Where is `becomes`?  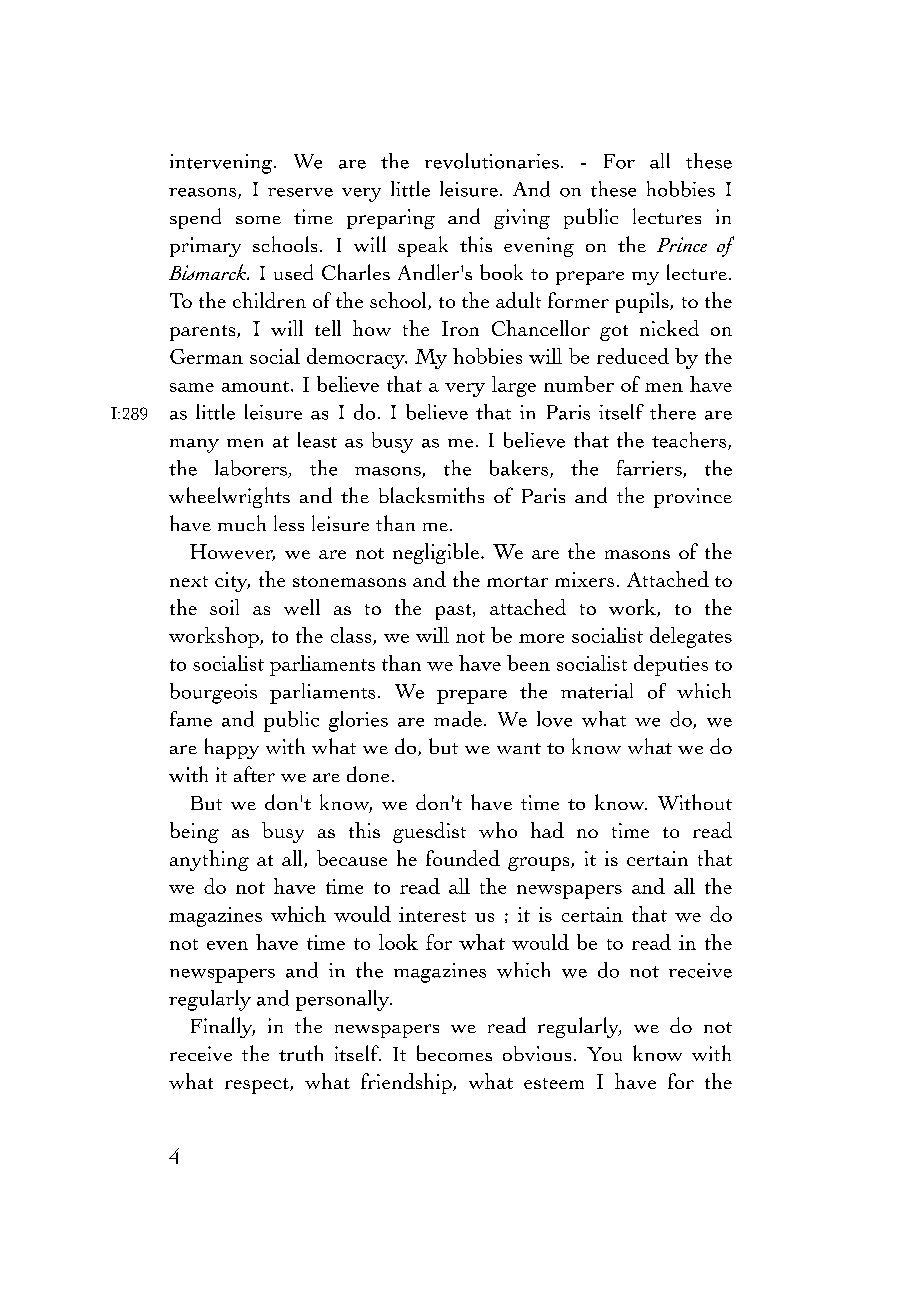 becomes is located at coordinates (454, 1053).
